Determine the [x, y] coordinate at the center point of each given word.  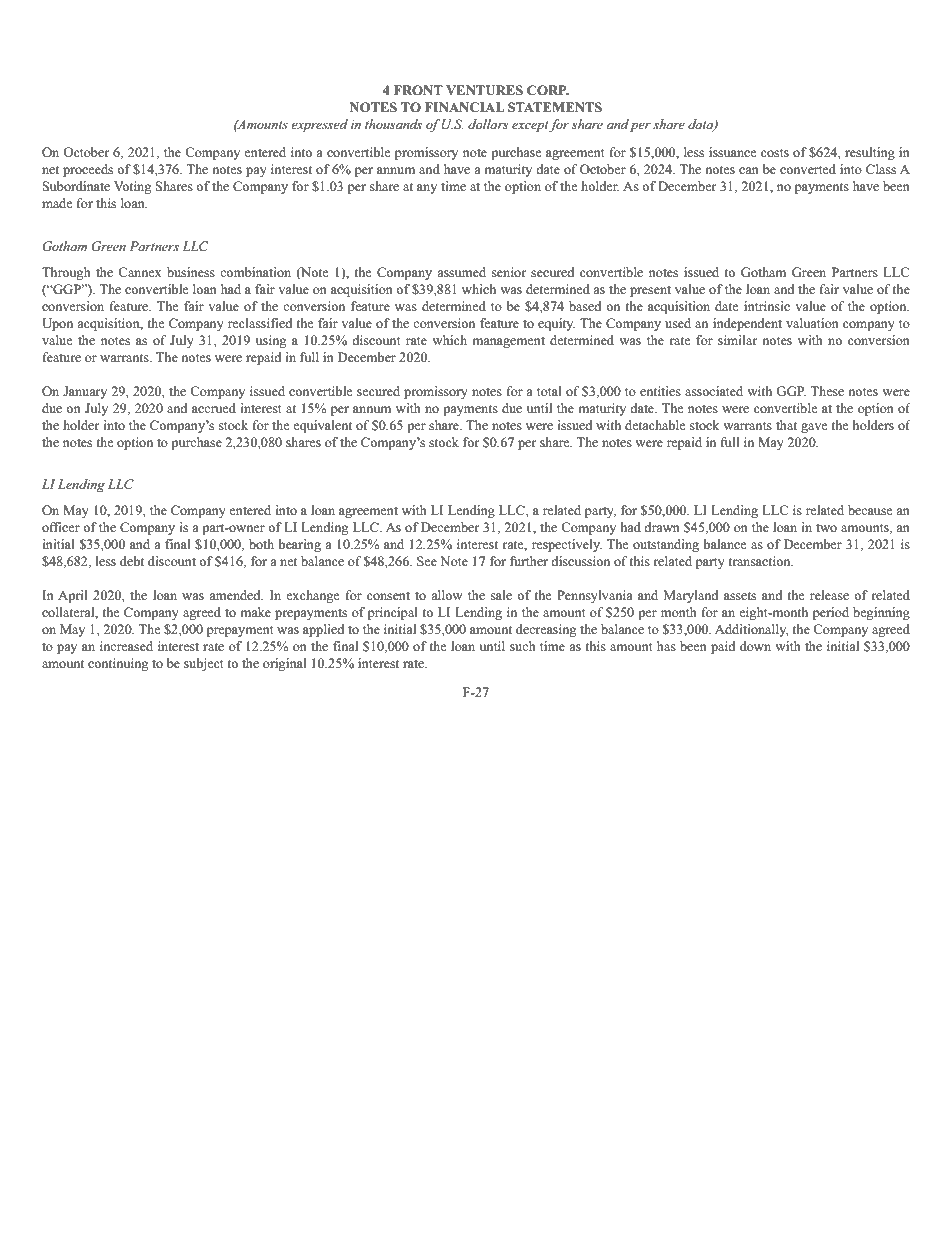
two [826, 528]
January [85, 392]
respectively [567, 545]
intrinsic [767, 306]
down [755, 646]
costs [775, 153]
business [191, 272]
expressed [319, 125]
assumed [461, 272]
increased [126, 646]
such [523, 646]
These [827, 391]
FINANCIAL [465, 107]
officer [61, 527]
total [549, 391]
